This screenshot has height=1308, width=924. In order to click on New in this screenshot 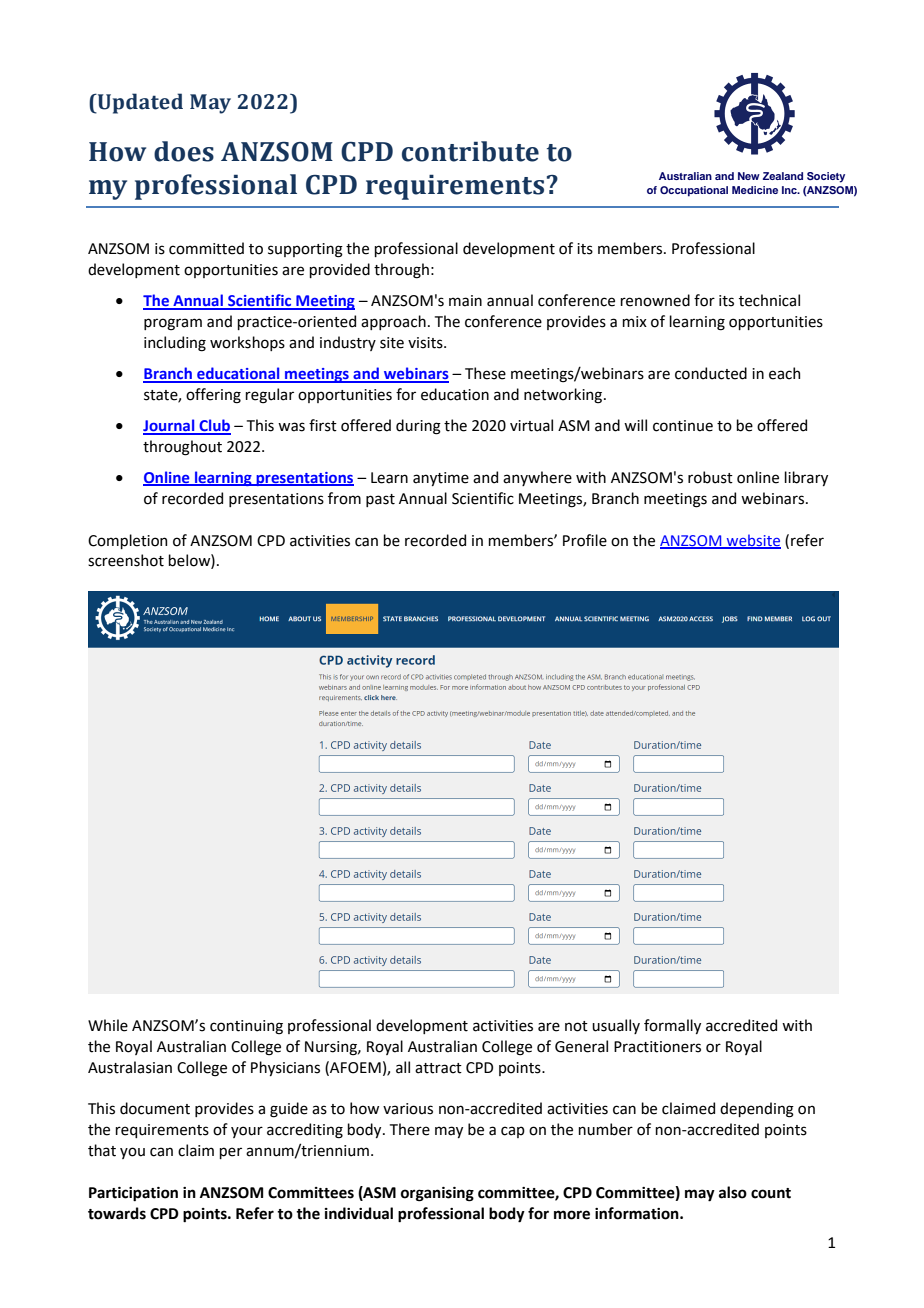, I will do `click(749, 176)`.
